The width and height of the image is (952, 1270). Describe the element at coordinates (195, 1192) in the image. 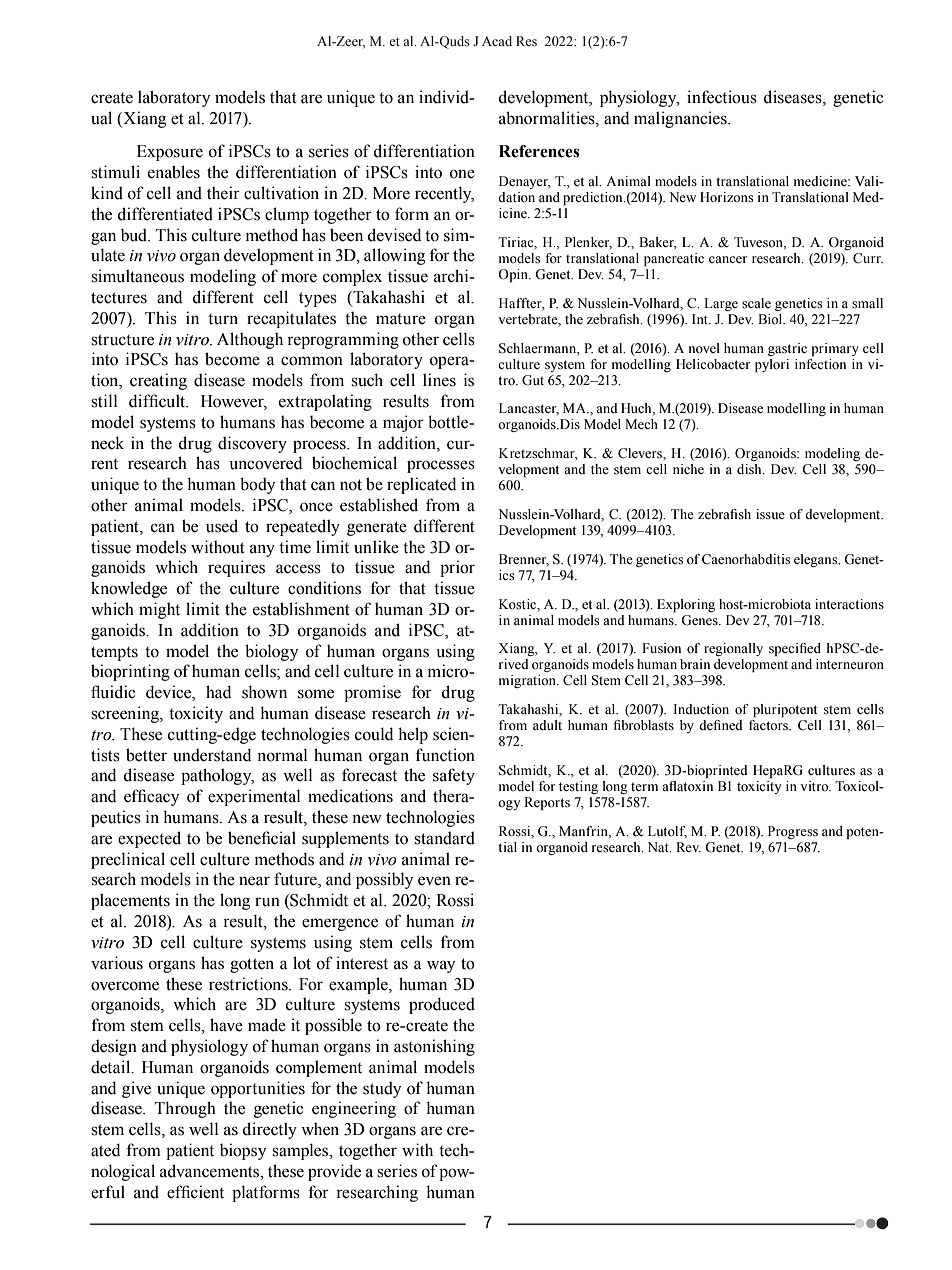

I see `efficient` at that location.
